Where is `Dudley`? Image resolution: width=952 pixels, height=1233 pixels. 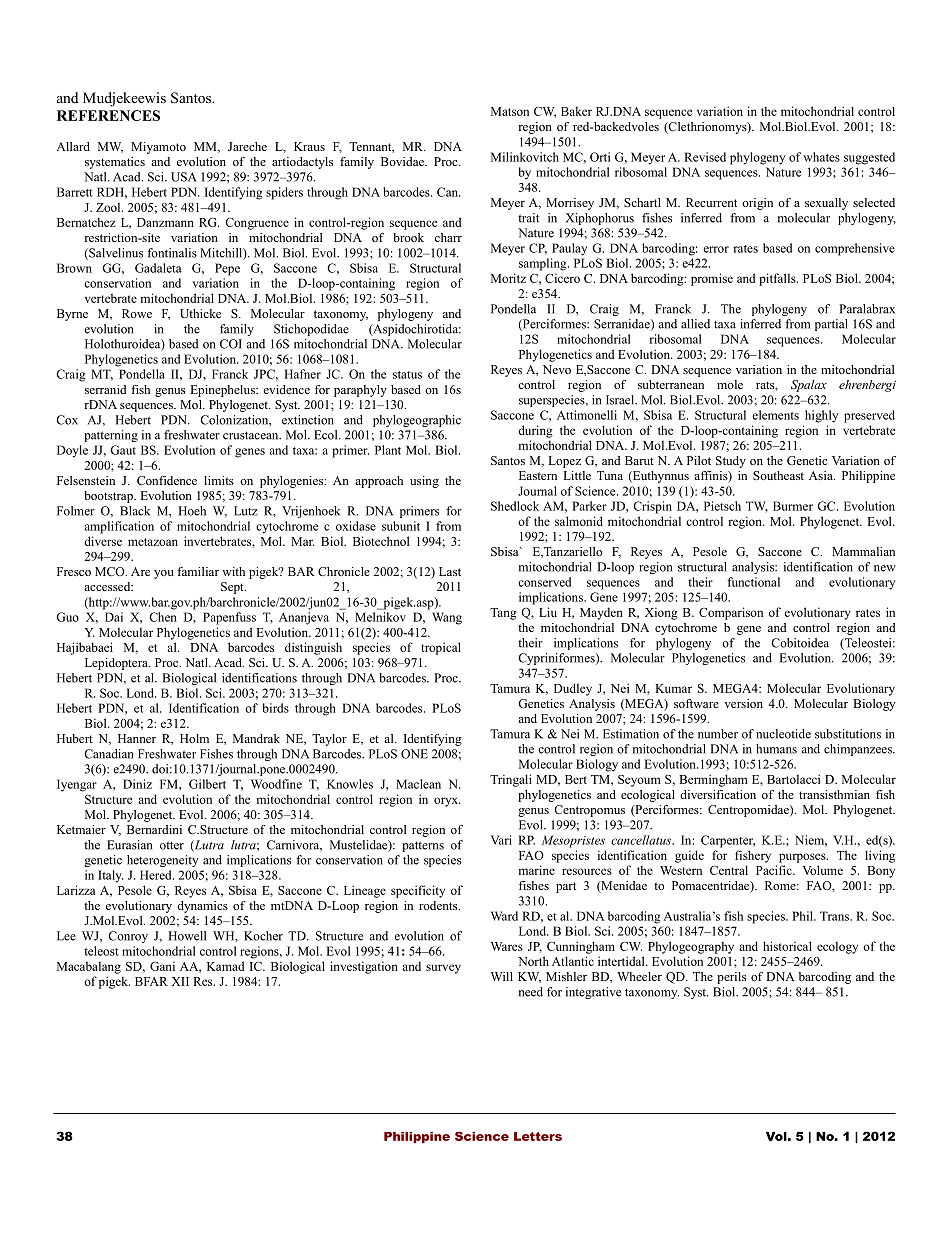 Dudley is located at coordinates (573, 689).
